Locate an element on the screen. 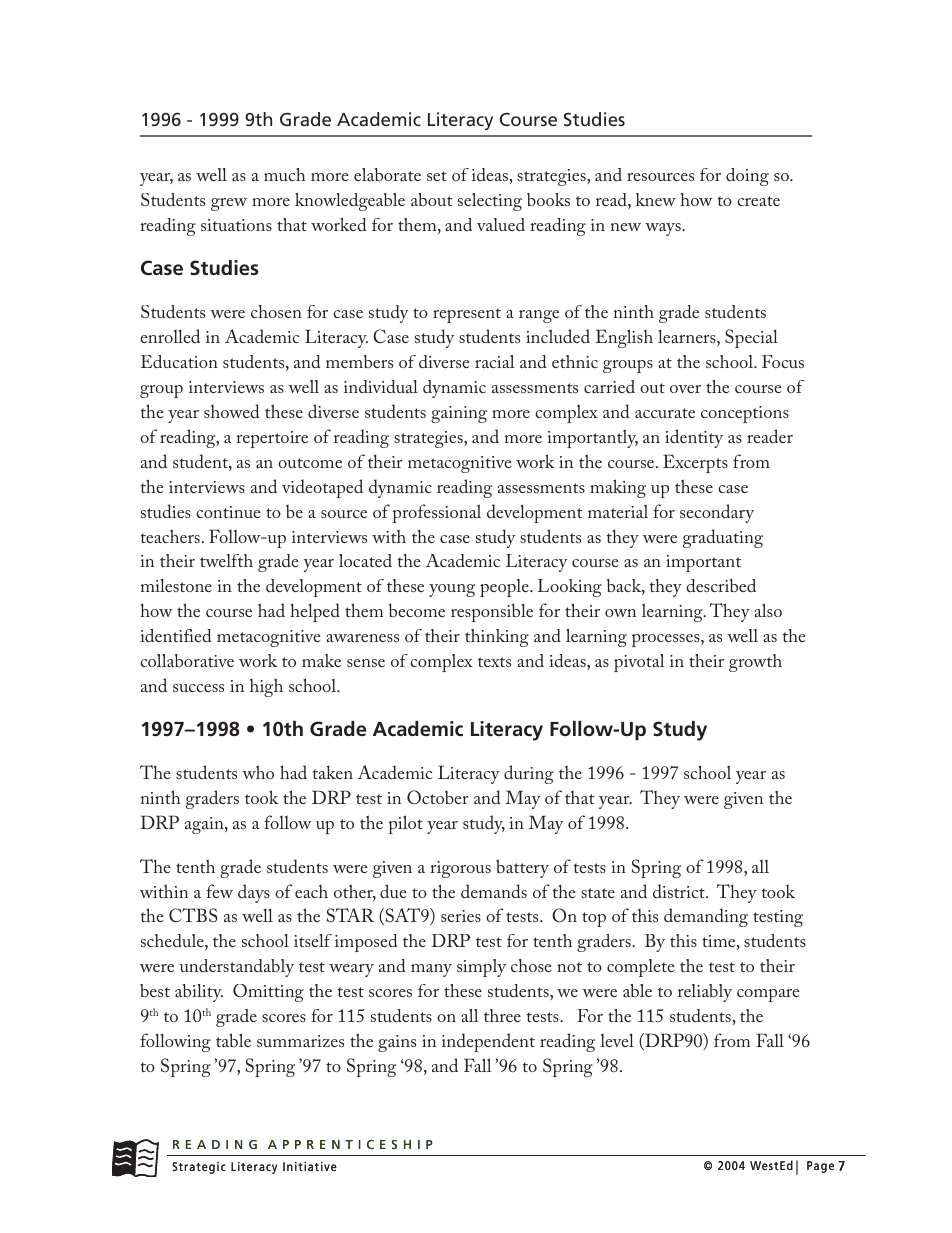  grew is located at coordinates (229, 204).
